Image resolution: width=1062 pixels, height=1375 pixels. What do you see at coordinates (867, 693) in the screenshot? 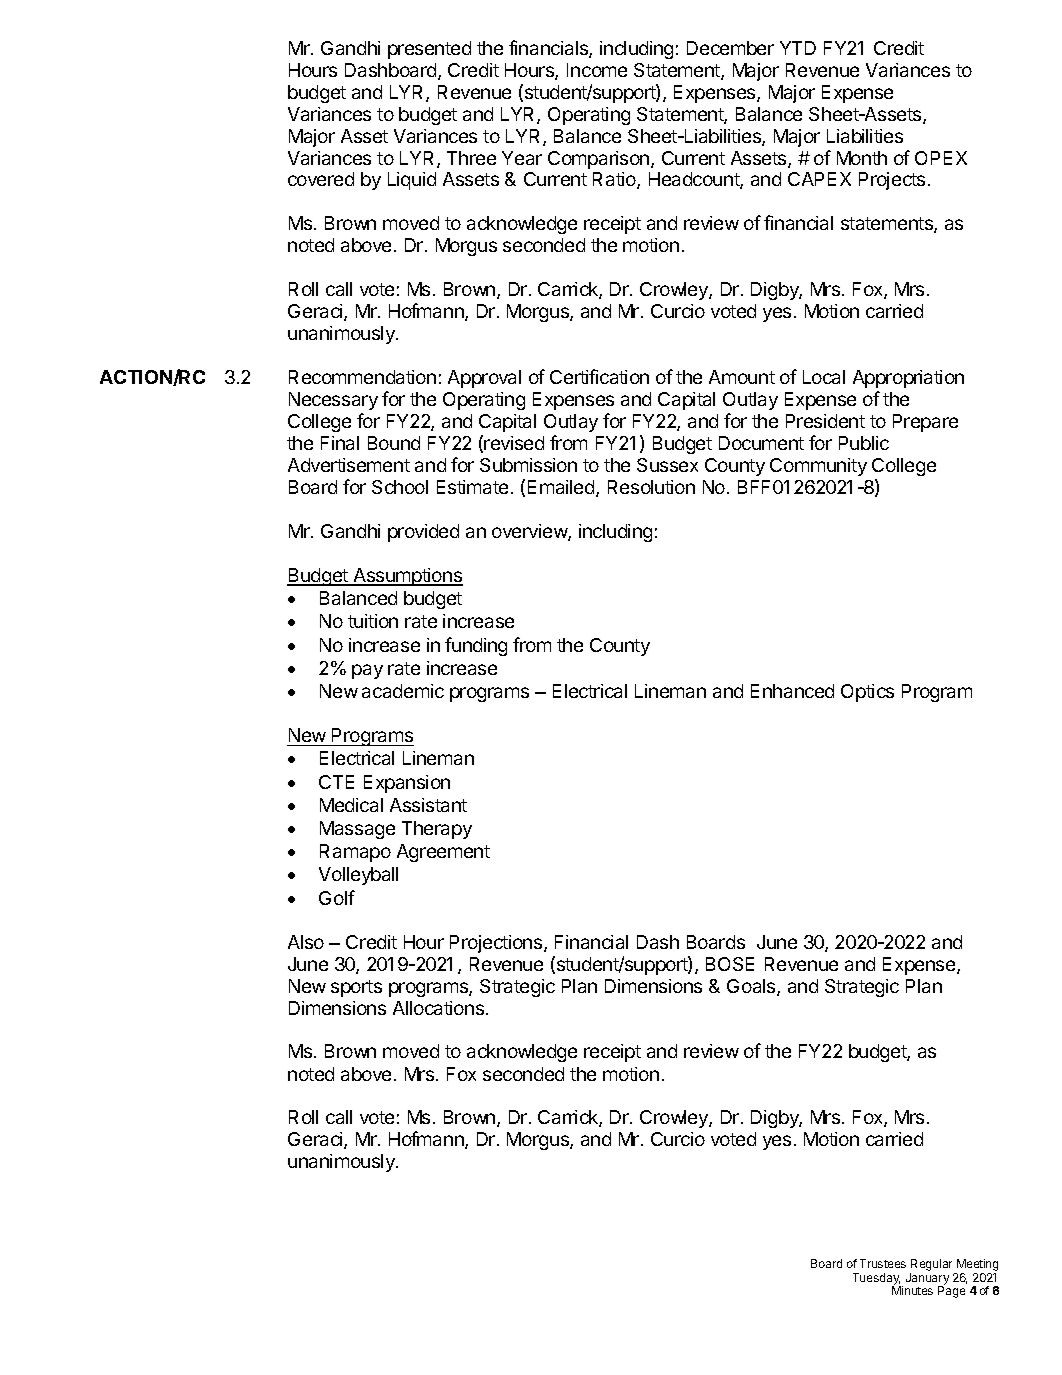
I see `Optics` at bounding box center [867, 693].
